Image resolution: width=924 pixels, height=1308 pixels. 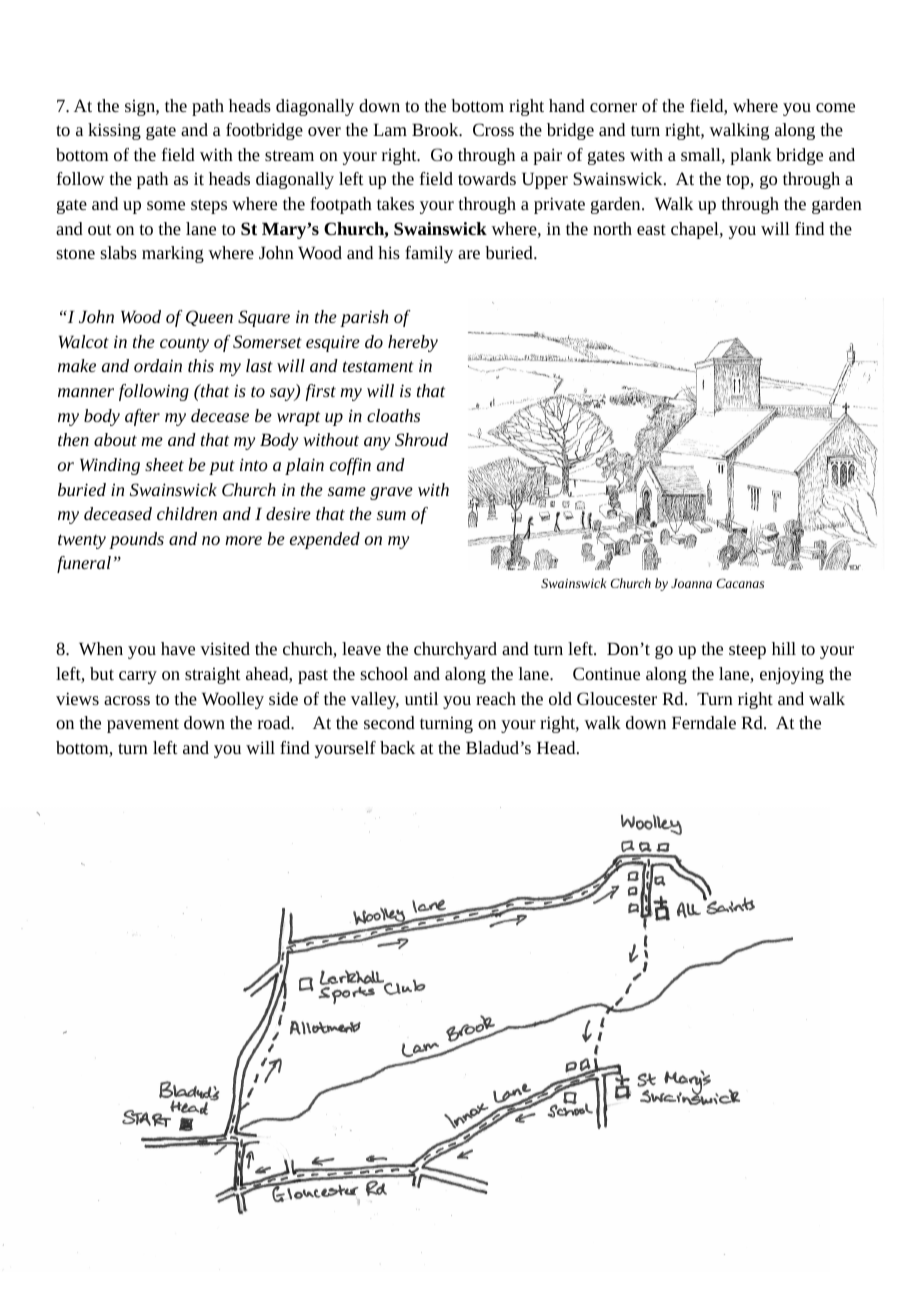 I want to click on after, so click(x=142, y=417).
